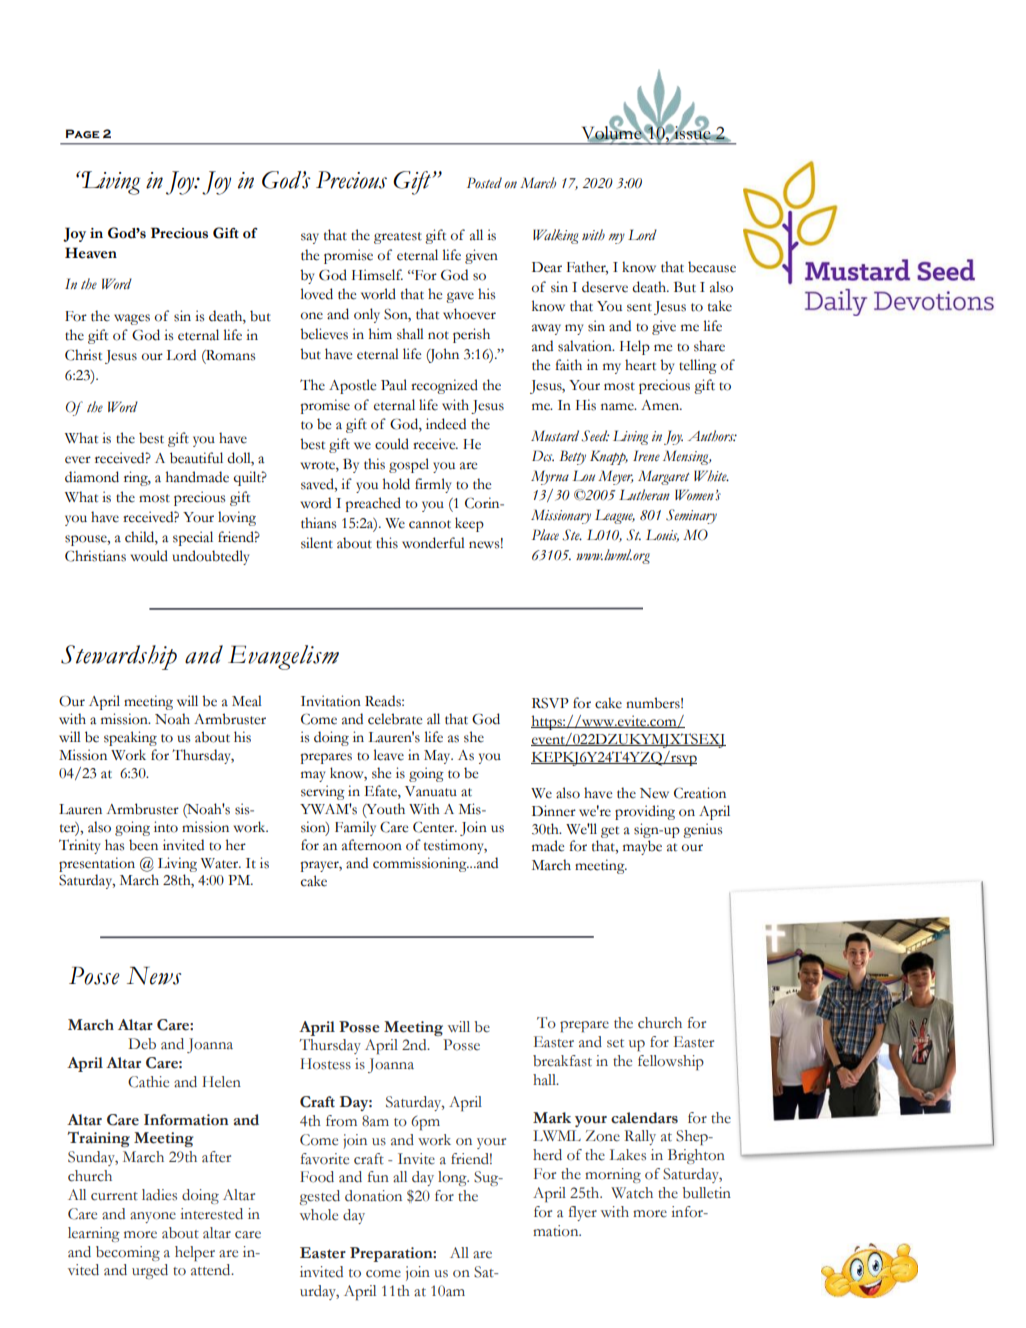 This page has height=1328, width=1026. I want to click on Walking, so click(555, 236).
